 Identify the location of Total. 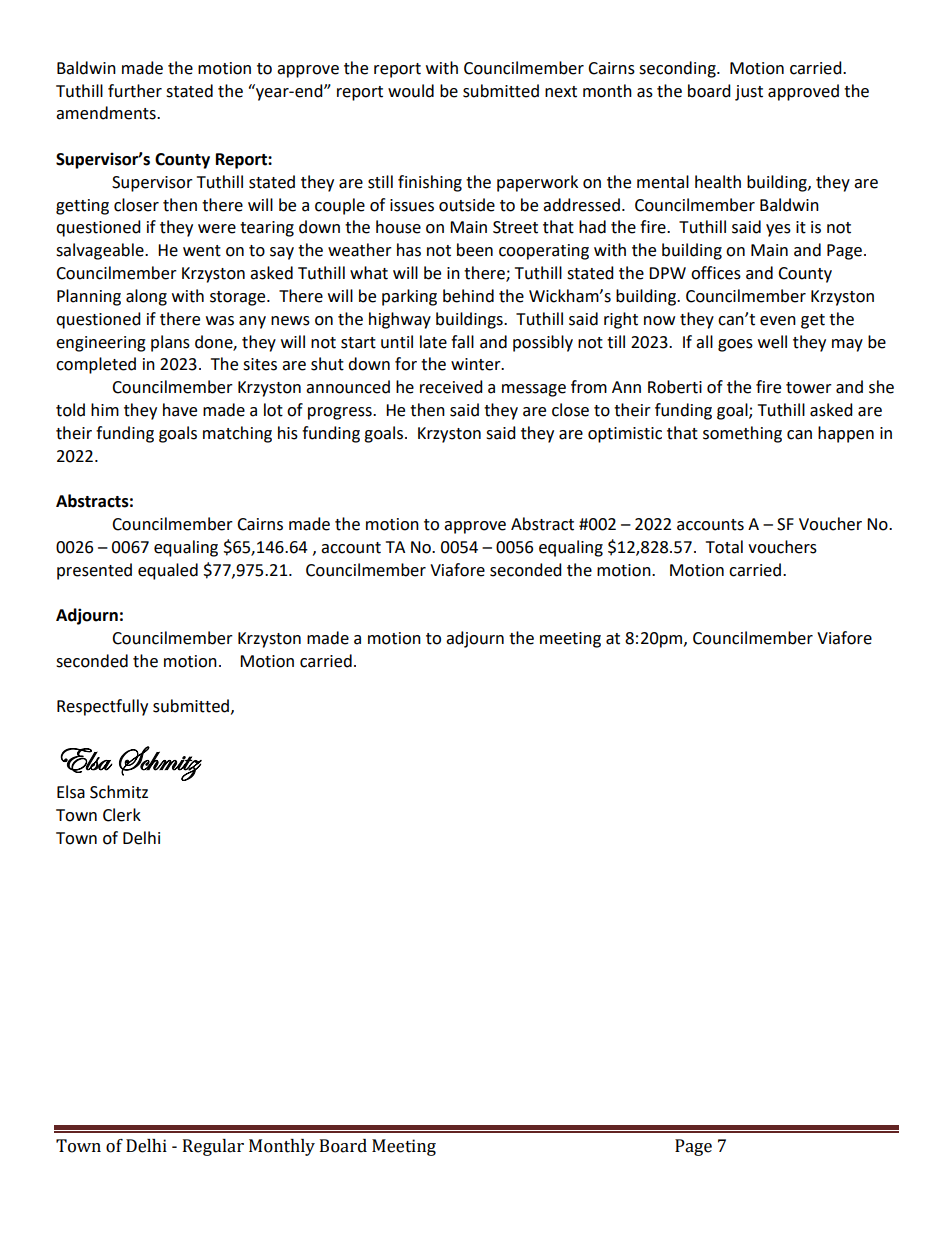
(724, 547).
